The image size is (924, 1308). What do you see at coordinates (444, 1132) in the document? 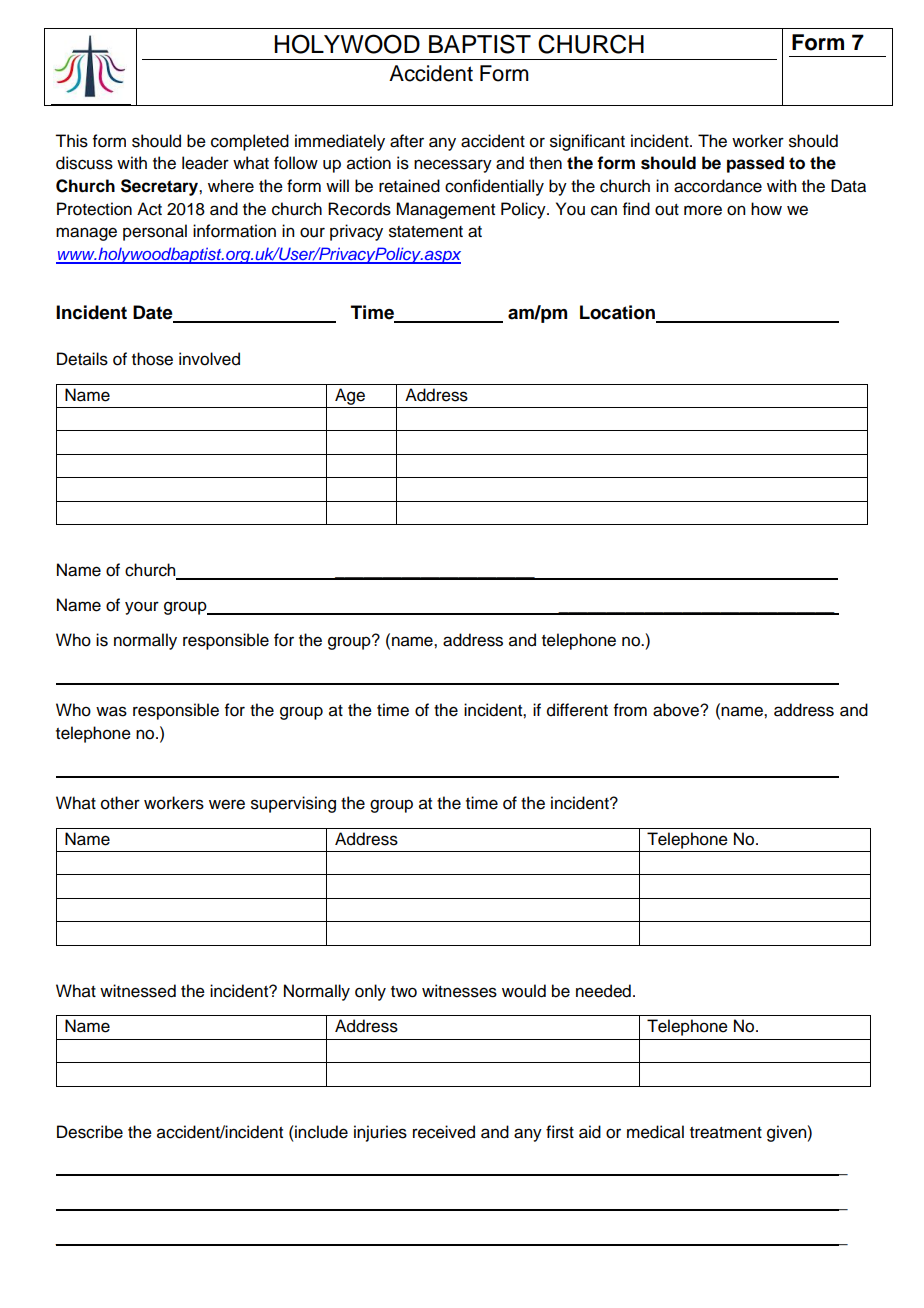
I see `received` at bounding box center [444, 1132].
